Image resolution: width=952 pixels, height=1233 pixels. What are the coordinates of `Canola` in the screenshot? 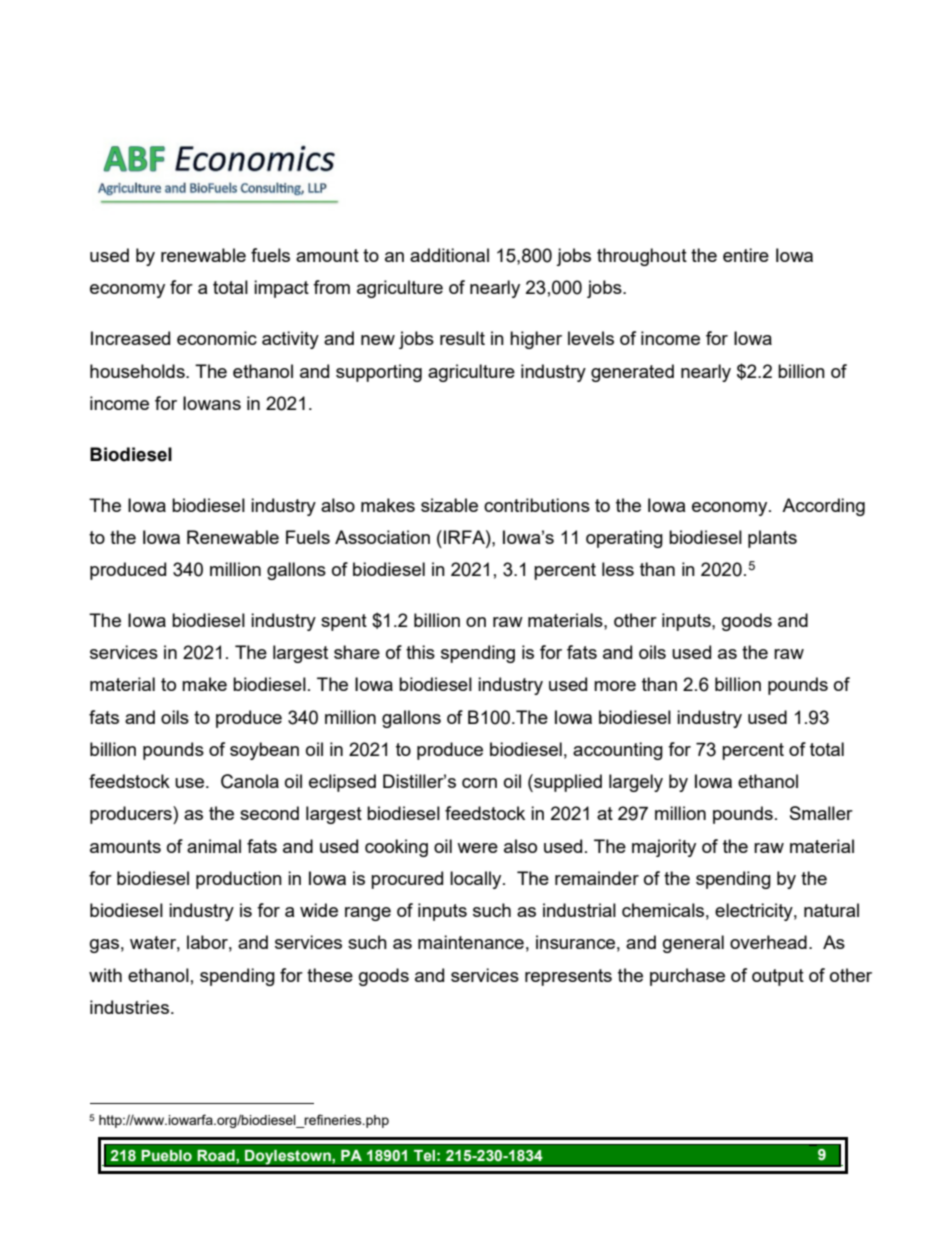 It's located at (250, 781).
